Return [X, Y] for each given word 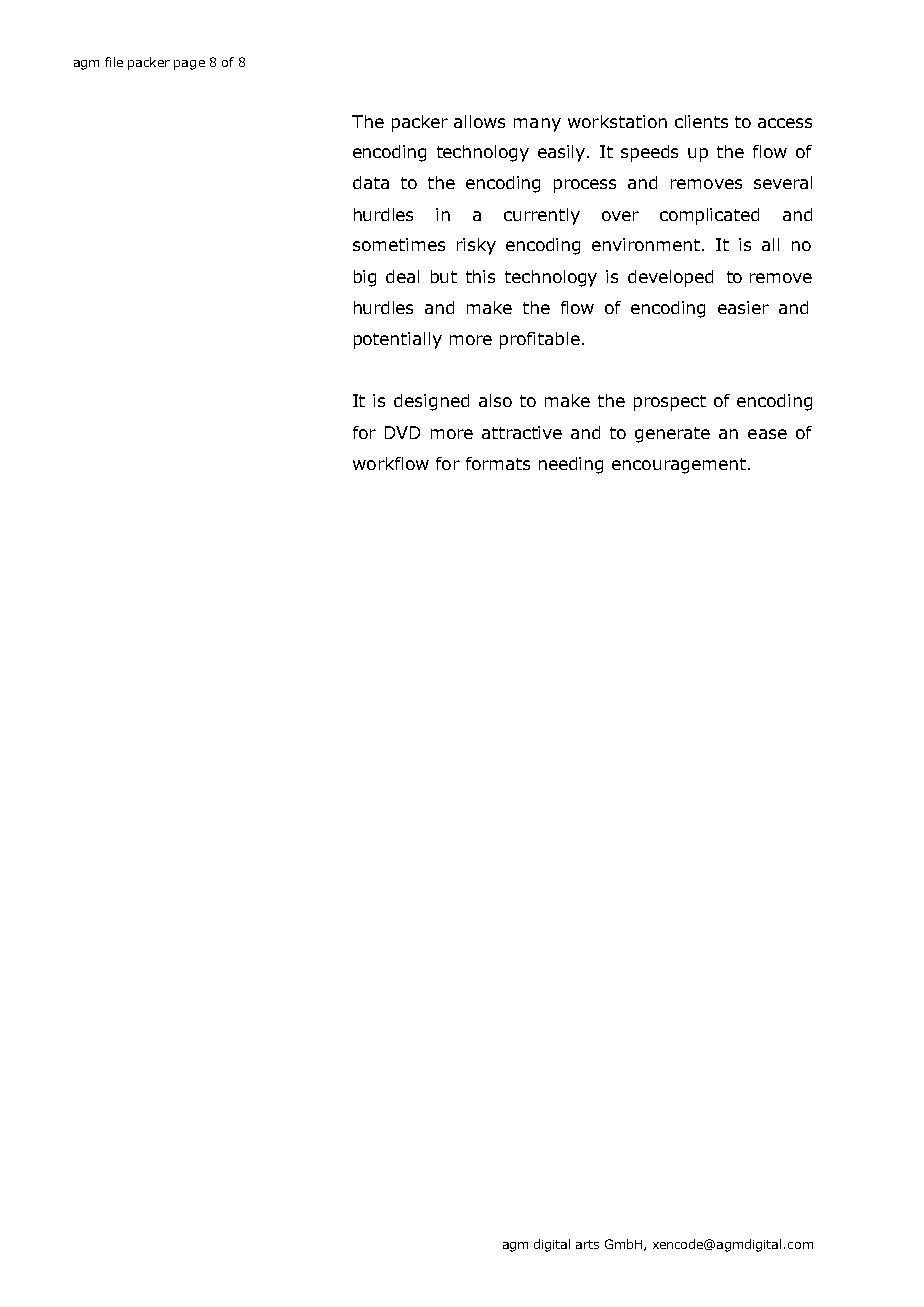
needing [571, 465]
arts [587, 1244]
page [189, 65]
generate [672, 435]
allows [479, 121]
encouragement [679, 466]
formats [498, 463]
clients [701, 121]
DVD [402, 432]
